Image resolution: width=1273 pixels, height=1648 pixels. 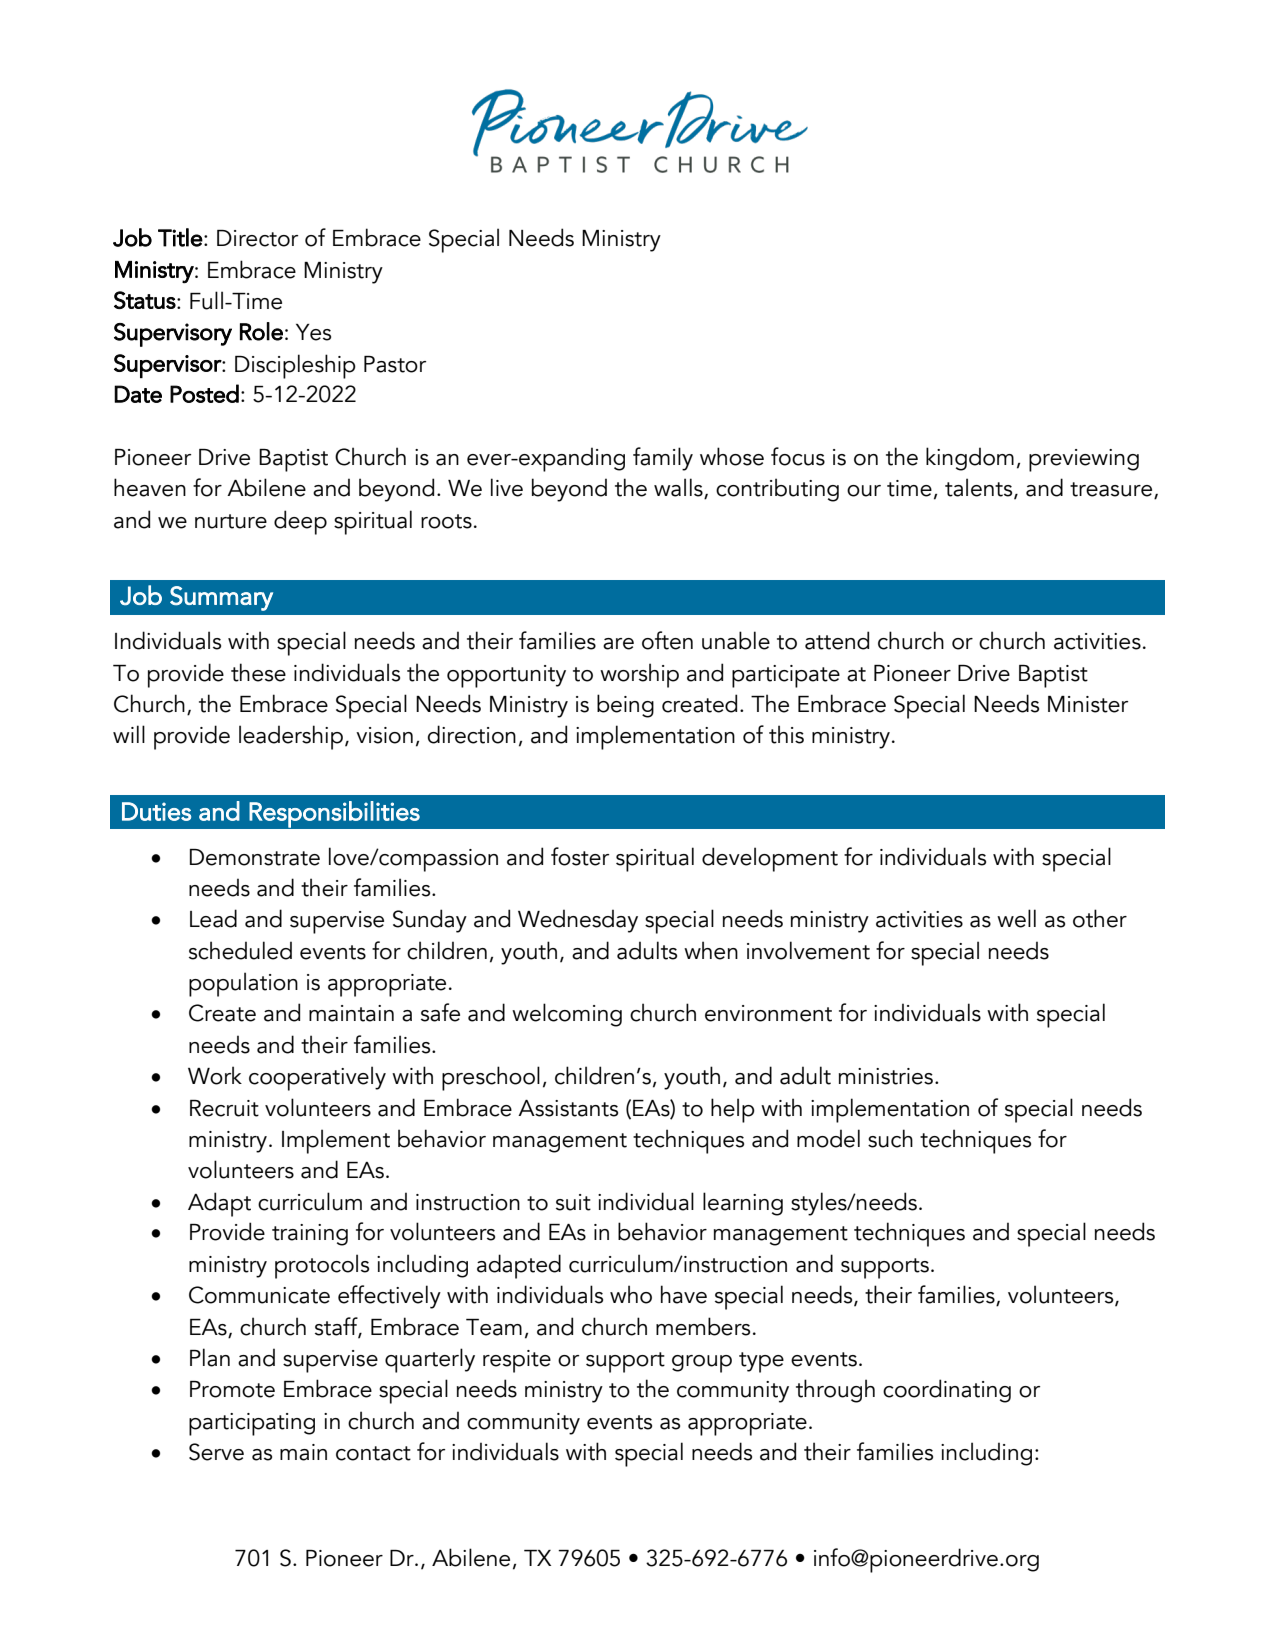 What do you see at coordinates (1016, 918) in the document?
I see `well` at bounding box center [1016, 918].
